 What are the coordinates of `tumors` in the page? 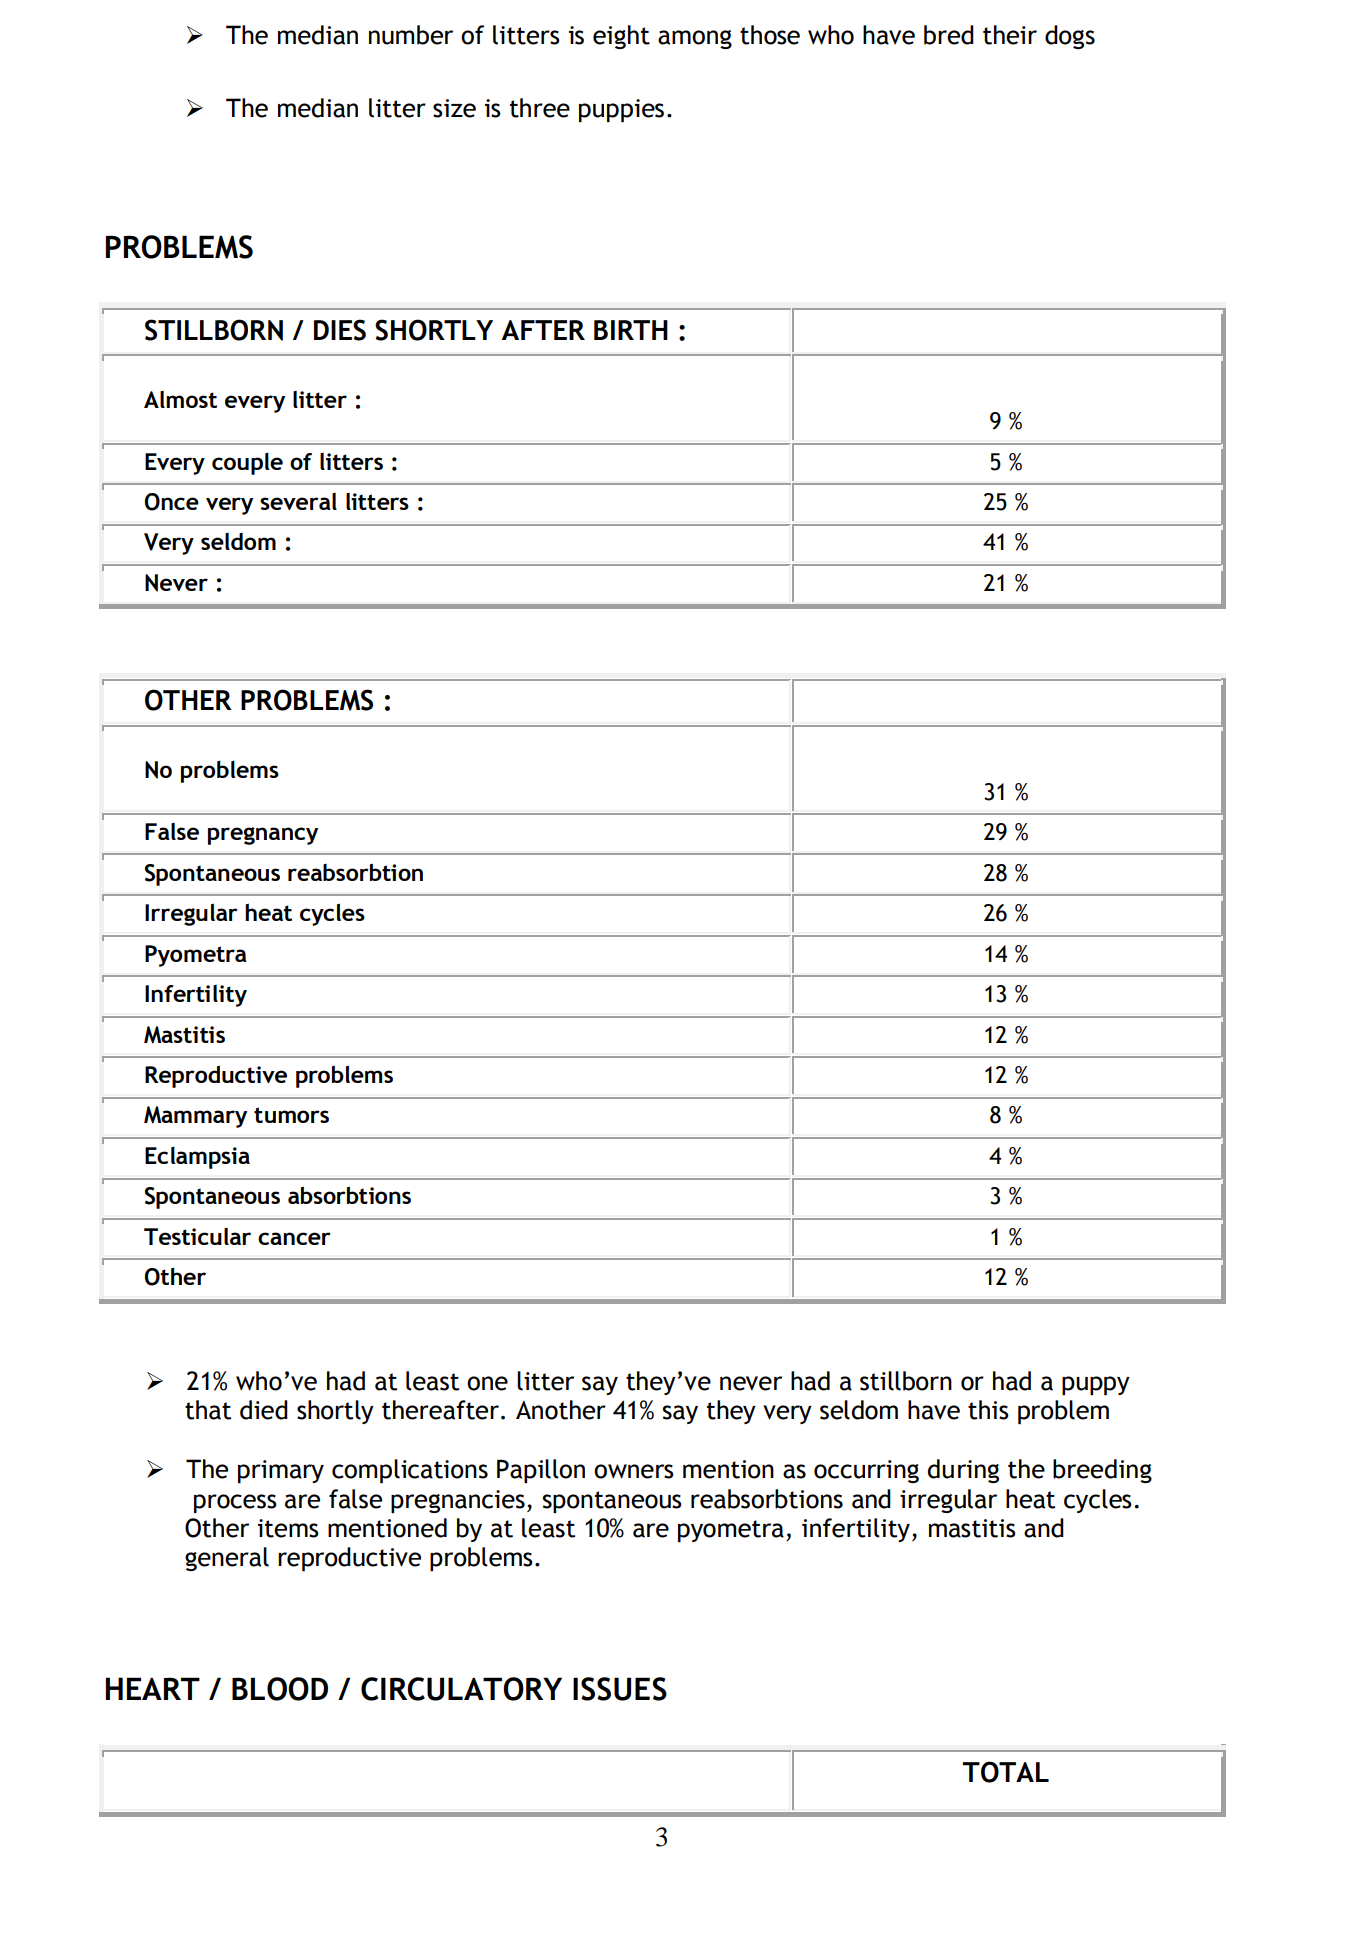 It's located at (291, 1115).
